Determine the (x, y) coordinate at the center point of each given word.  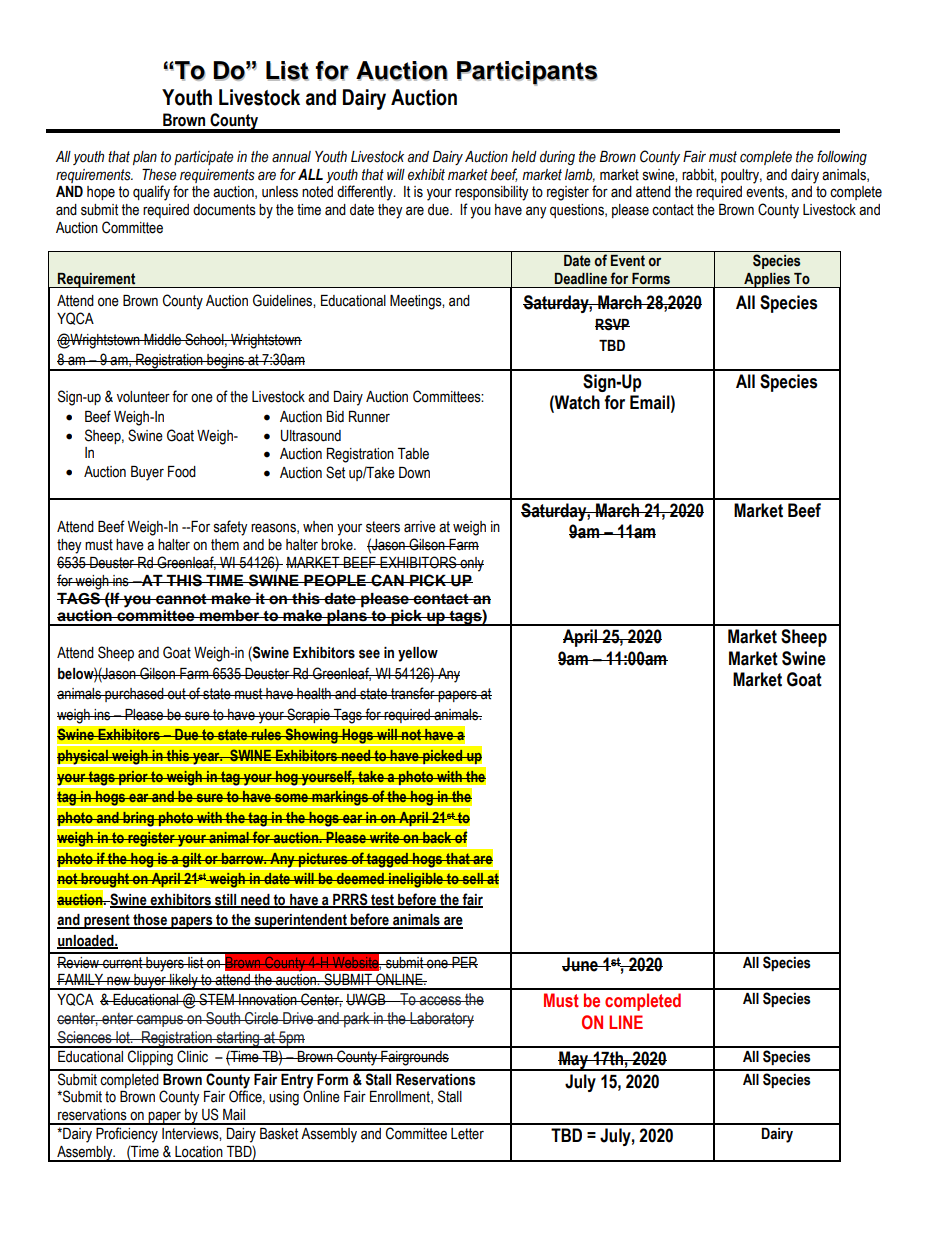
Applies (767, 280)
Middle (162, 340)
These (159, 175)
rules (266, 734)
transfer (413, 693)
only (471, 564)
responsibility (492, 193)
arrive (420, 527)
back (437, 837)
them (225, 545)
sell (472, 878)
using (284, 1098)
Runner (369, 417)
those (150, 921)
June (581, 964)
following (842, 157)
